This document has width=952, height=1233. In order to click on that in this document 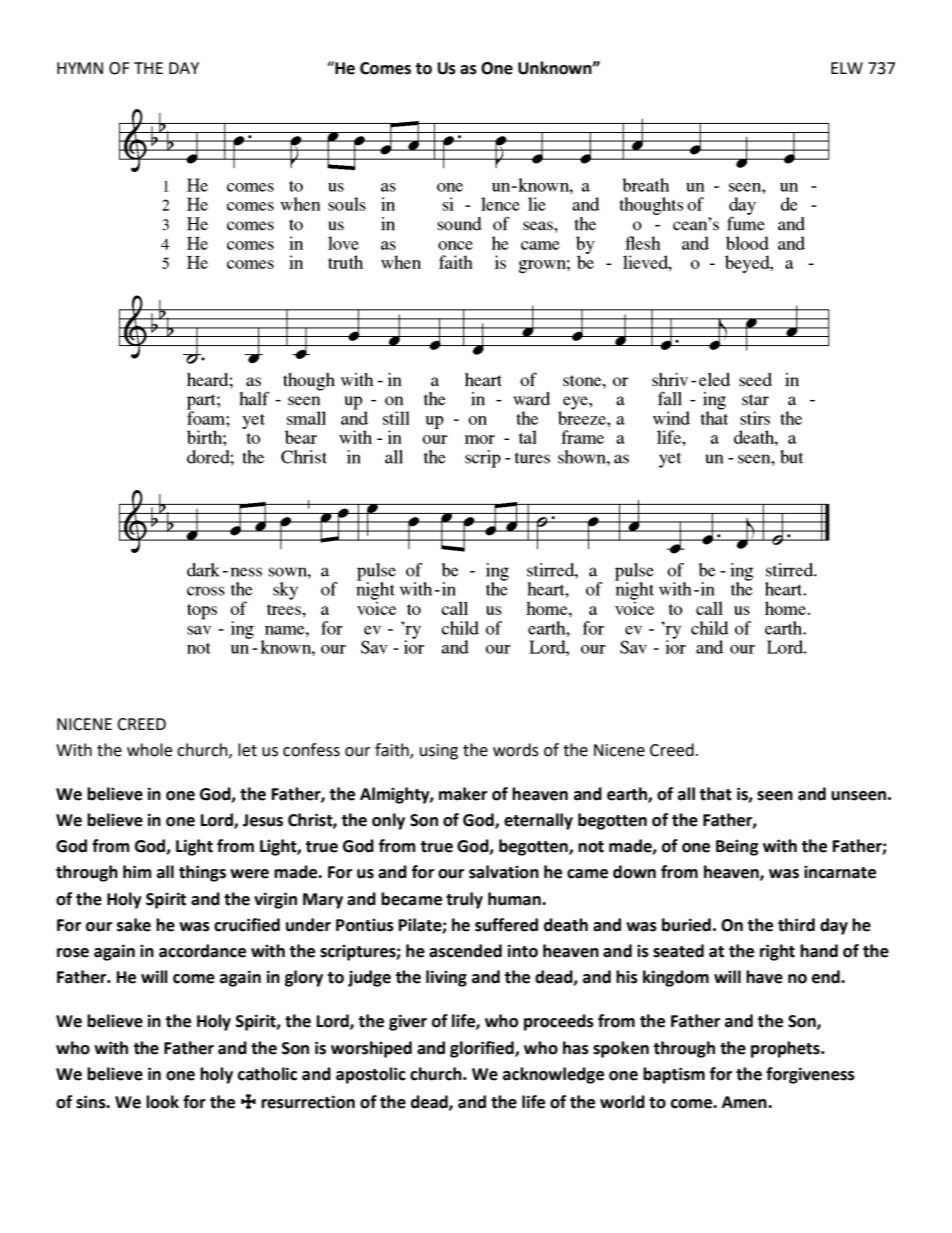, I will do `click(715, 794)`.
